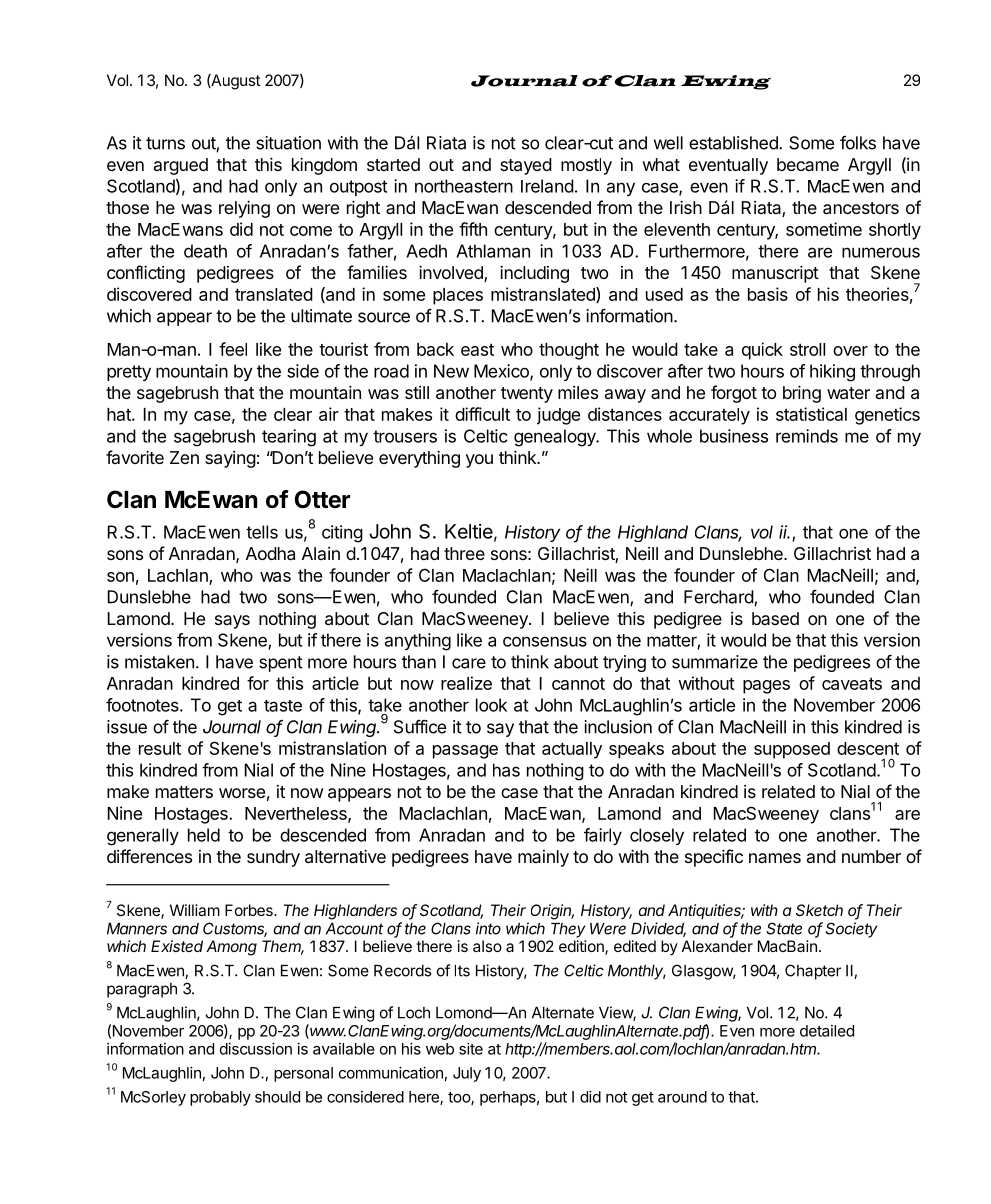 The height and width of the page is (1204, 991). What do you see at coordinates (526, 166) in the page?
I see `stayed` at bounding box center [526, 166].
